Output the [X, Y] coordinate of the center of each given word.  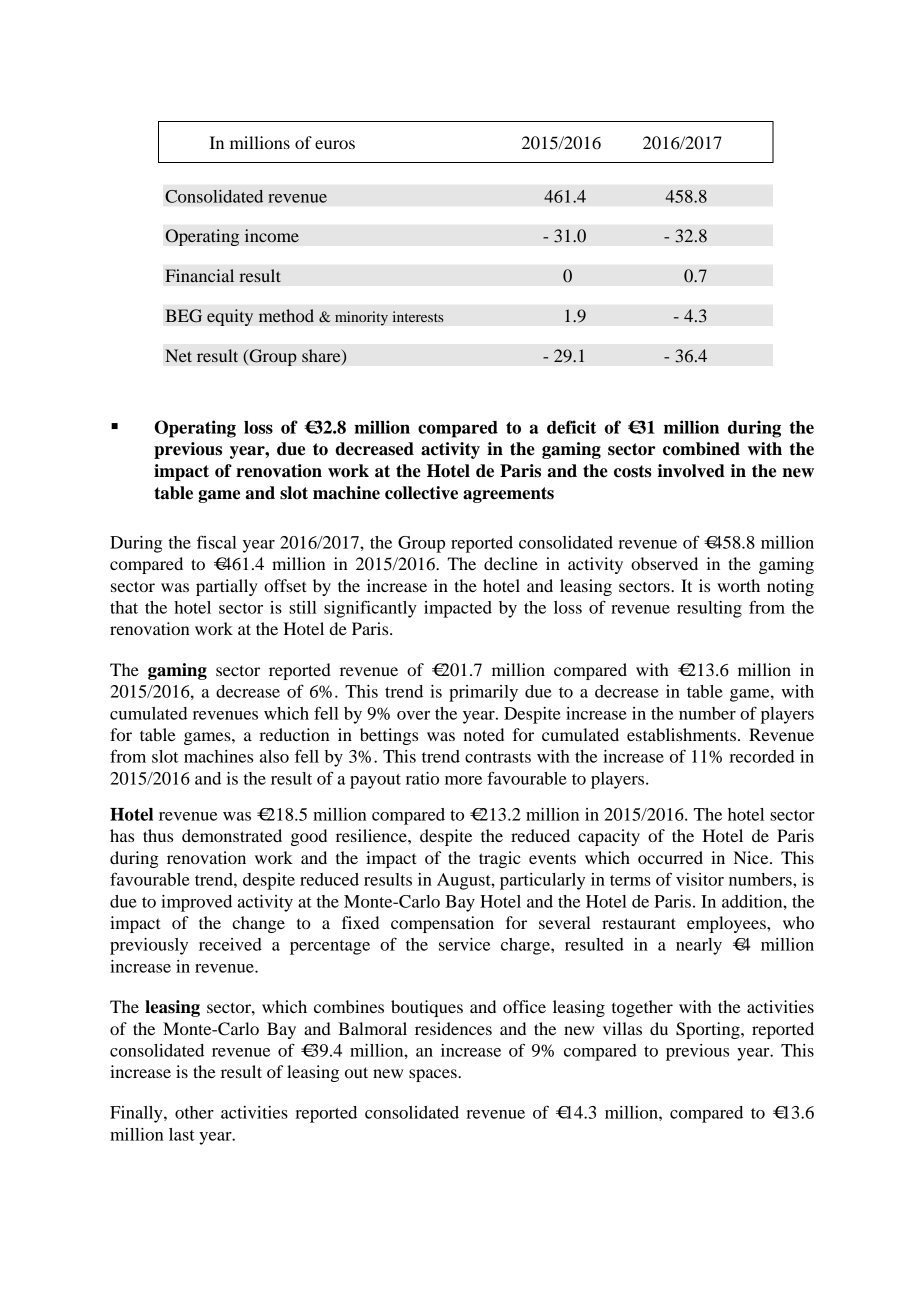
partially [227, 587]
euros [335, 144]
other [194, 1112]
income [272, 235]
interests [418, 316]
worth [738, 585]
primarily [483, 693]
